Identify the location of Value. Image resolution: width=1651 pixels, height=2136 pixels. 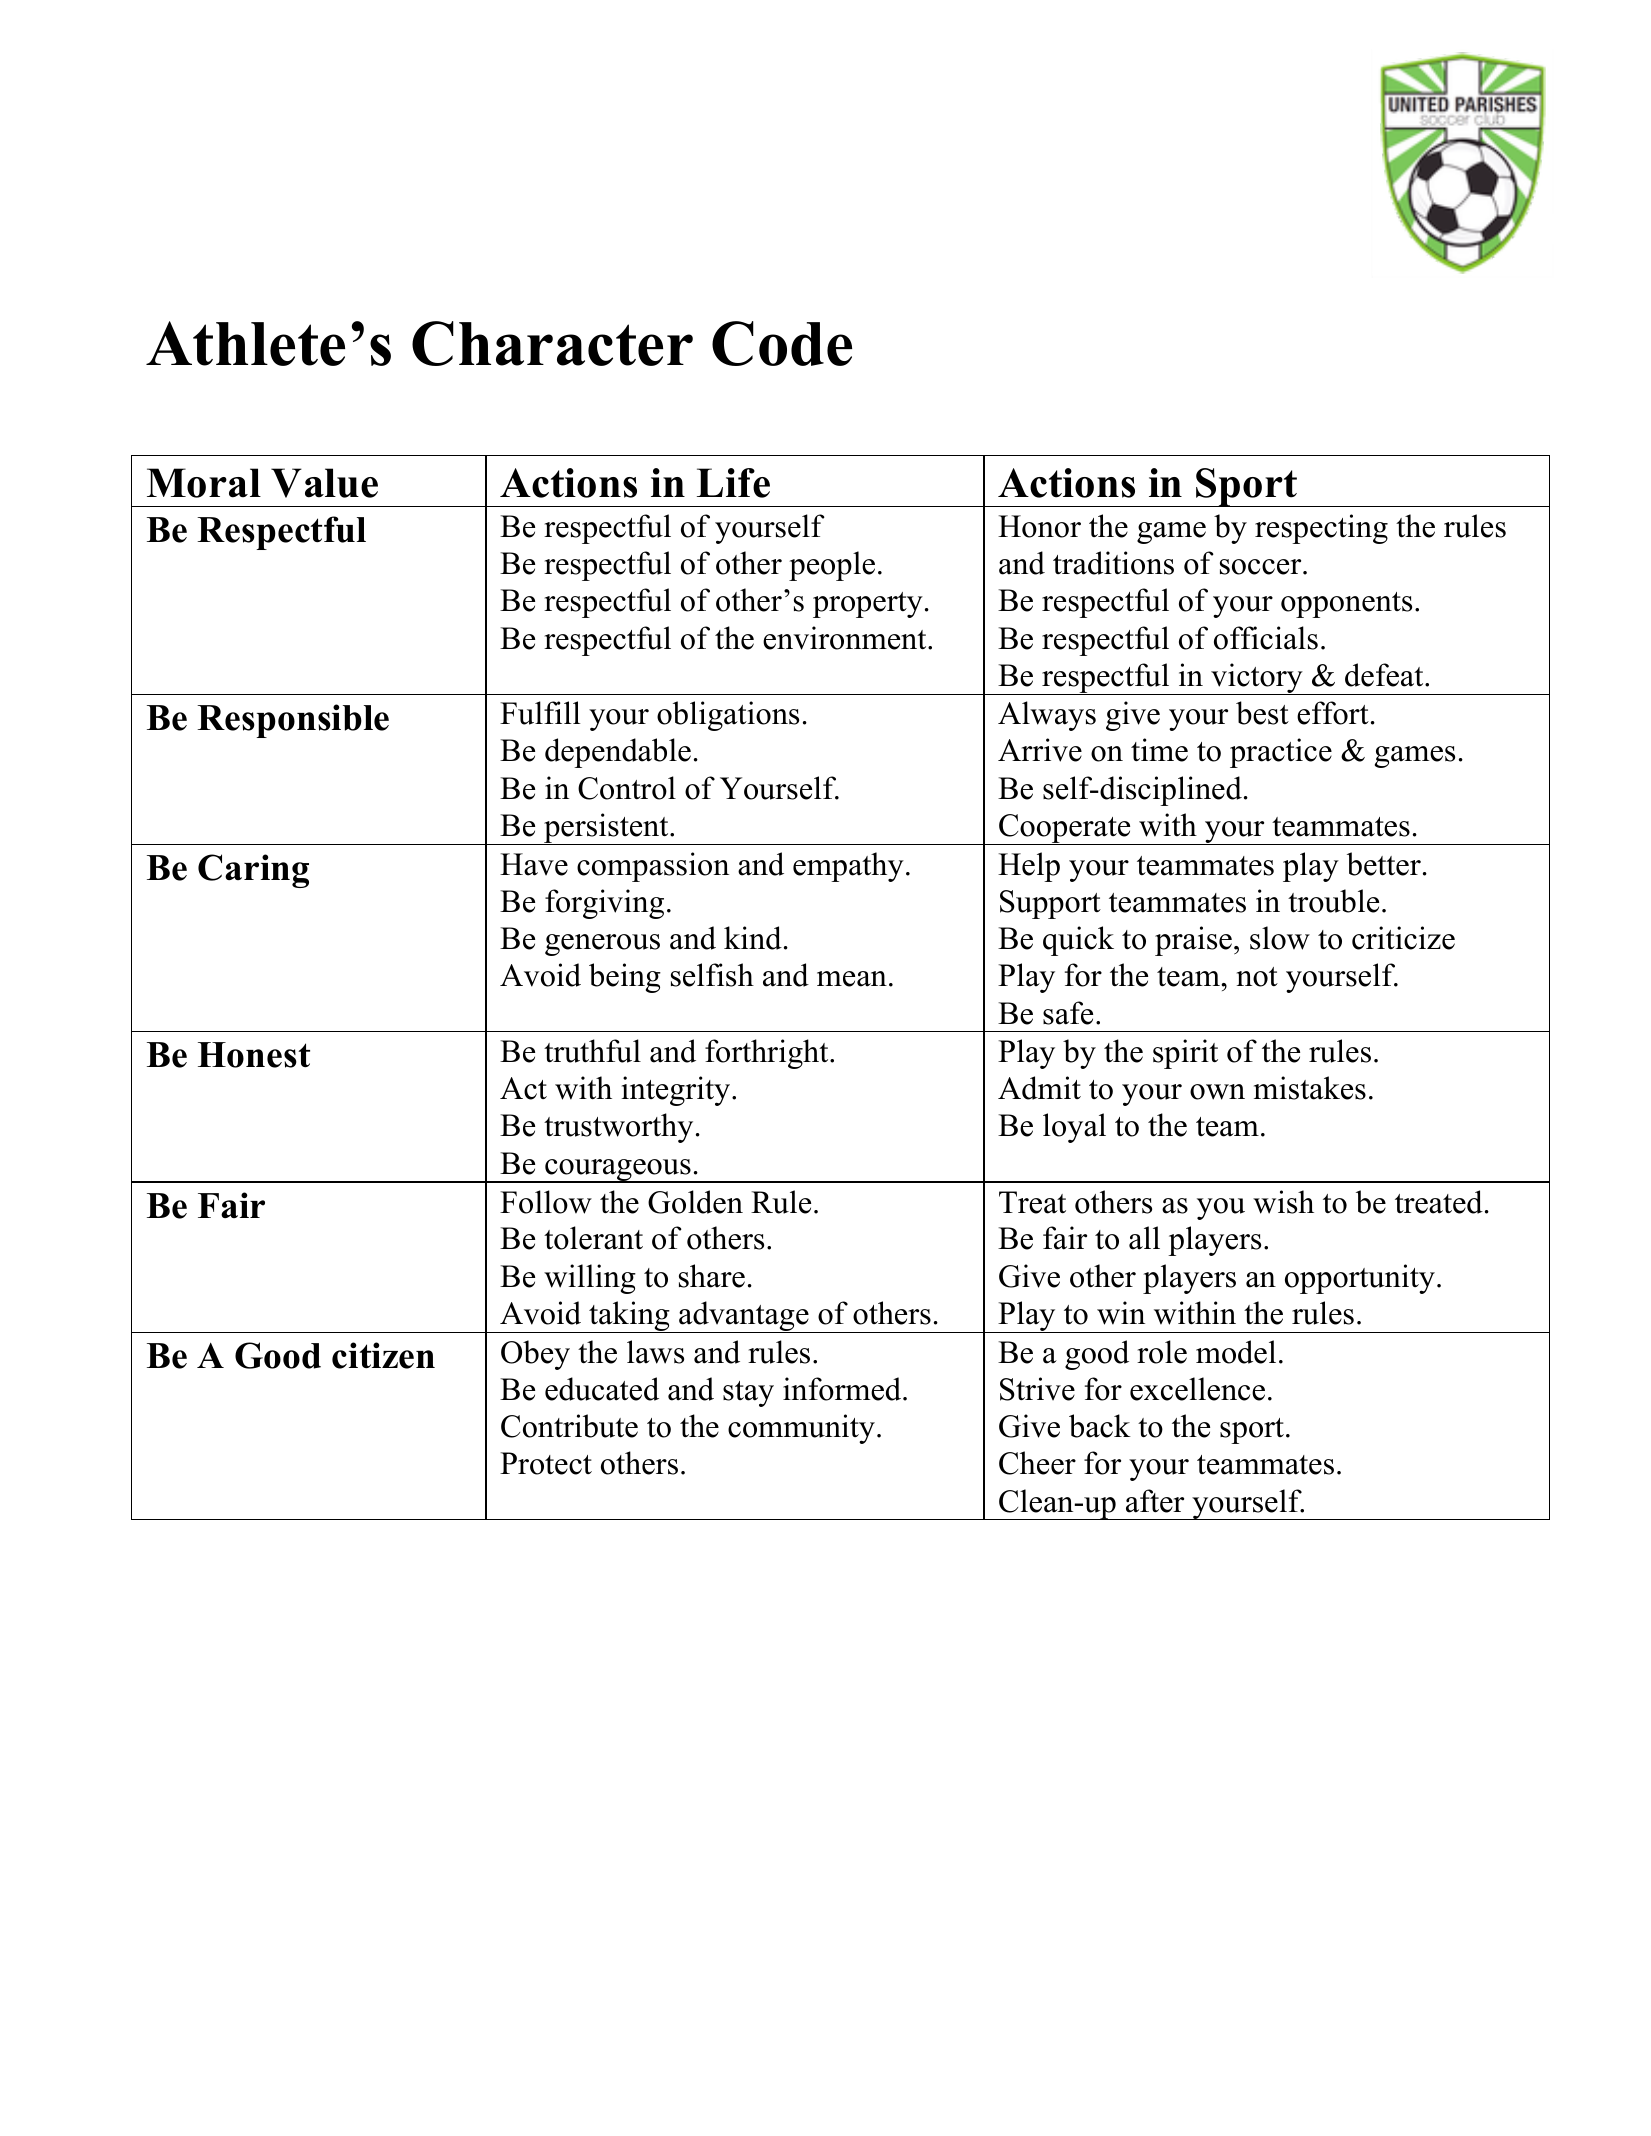
(324, 483).
